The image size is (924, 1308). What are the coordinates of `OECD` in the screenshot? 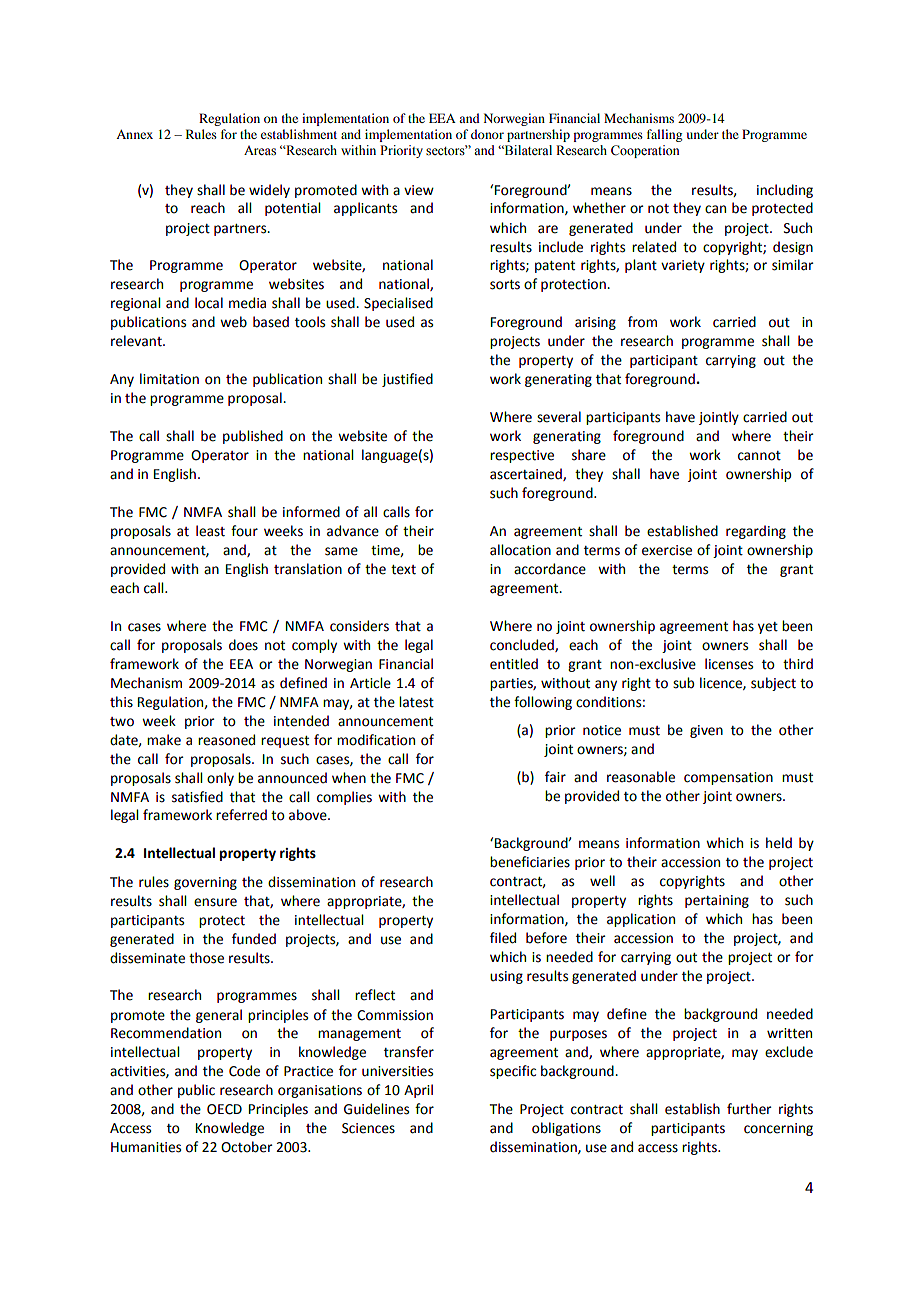 It's located at (224, 1109).
